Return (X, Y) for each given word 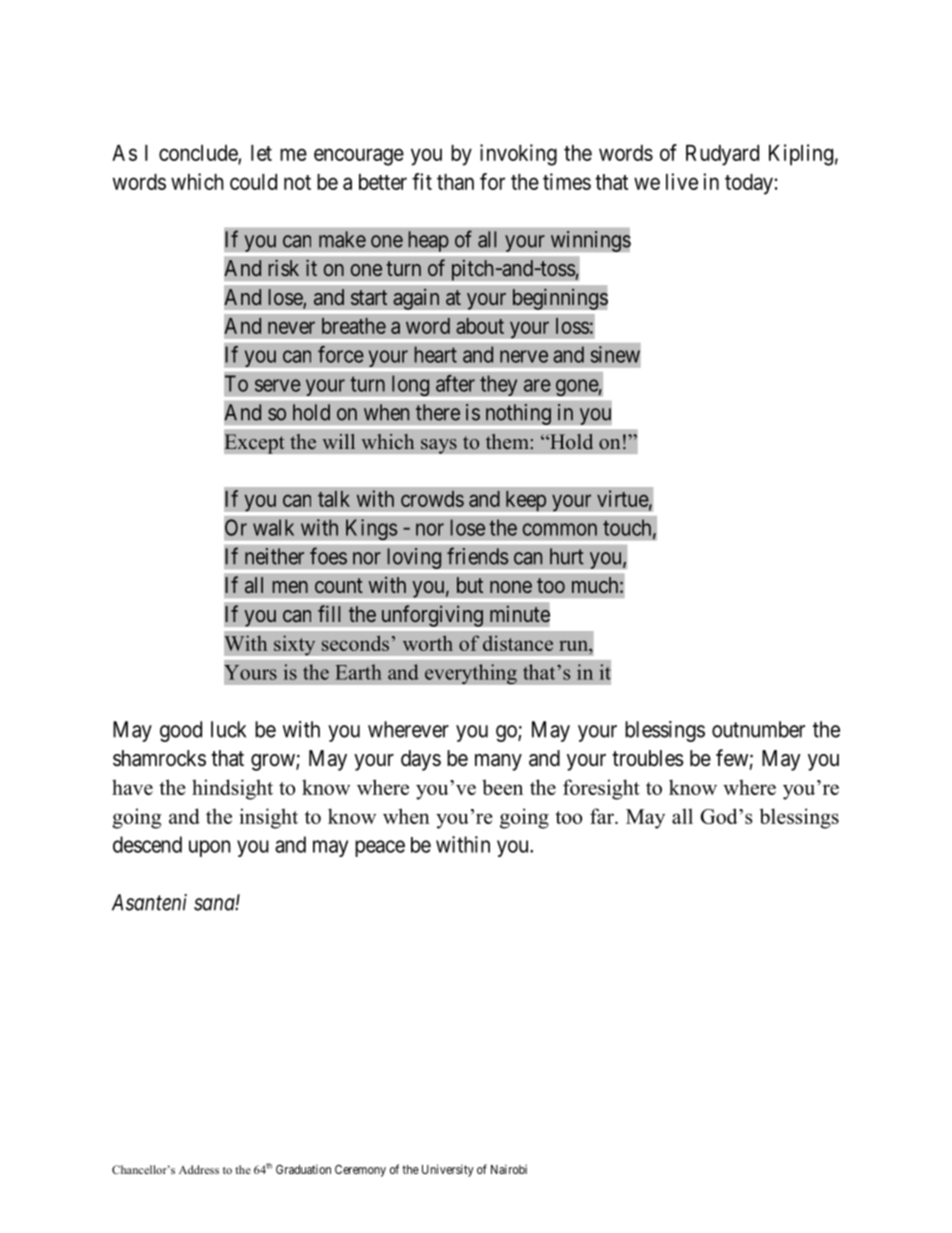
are (537, 385)
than (455, 182)
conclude (199, 154)
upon (210, 848)
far (603, 816)
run (574, 646)
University (448, 1170)
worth (428, 643)
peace (380, 848)
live (682, 181)
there (438, 412)
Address (199, 1169)
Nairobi (509, 1169)
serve (278, 385)
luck (228, 729)
